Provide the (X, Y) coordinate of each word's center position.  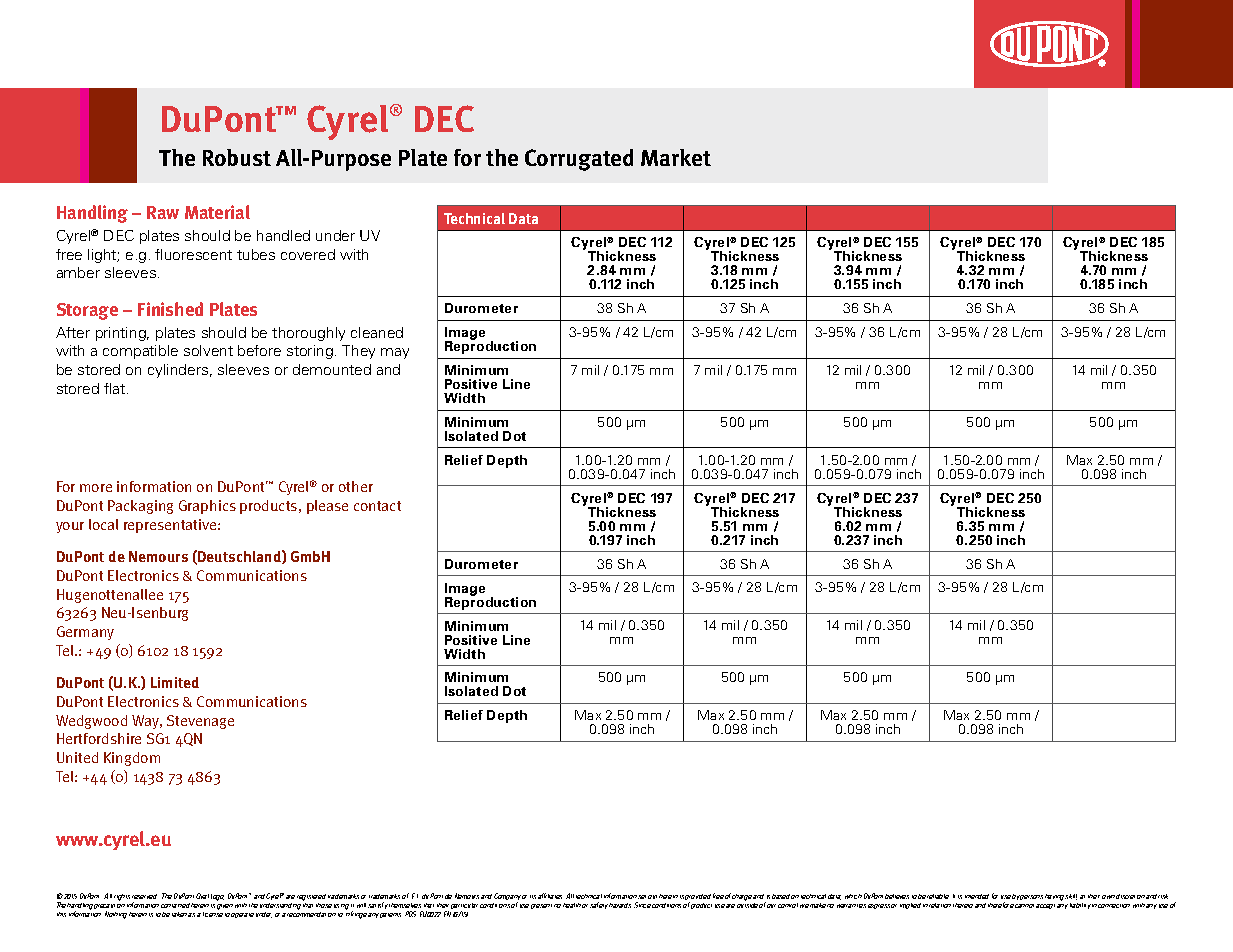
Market (676, 157)
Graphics (207, 507)
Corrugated (579, 160)
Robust (237, 157)
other (356, 486)
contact (377, 506)
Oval (202, 896)
